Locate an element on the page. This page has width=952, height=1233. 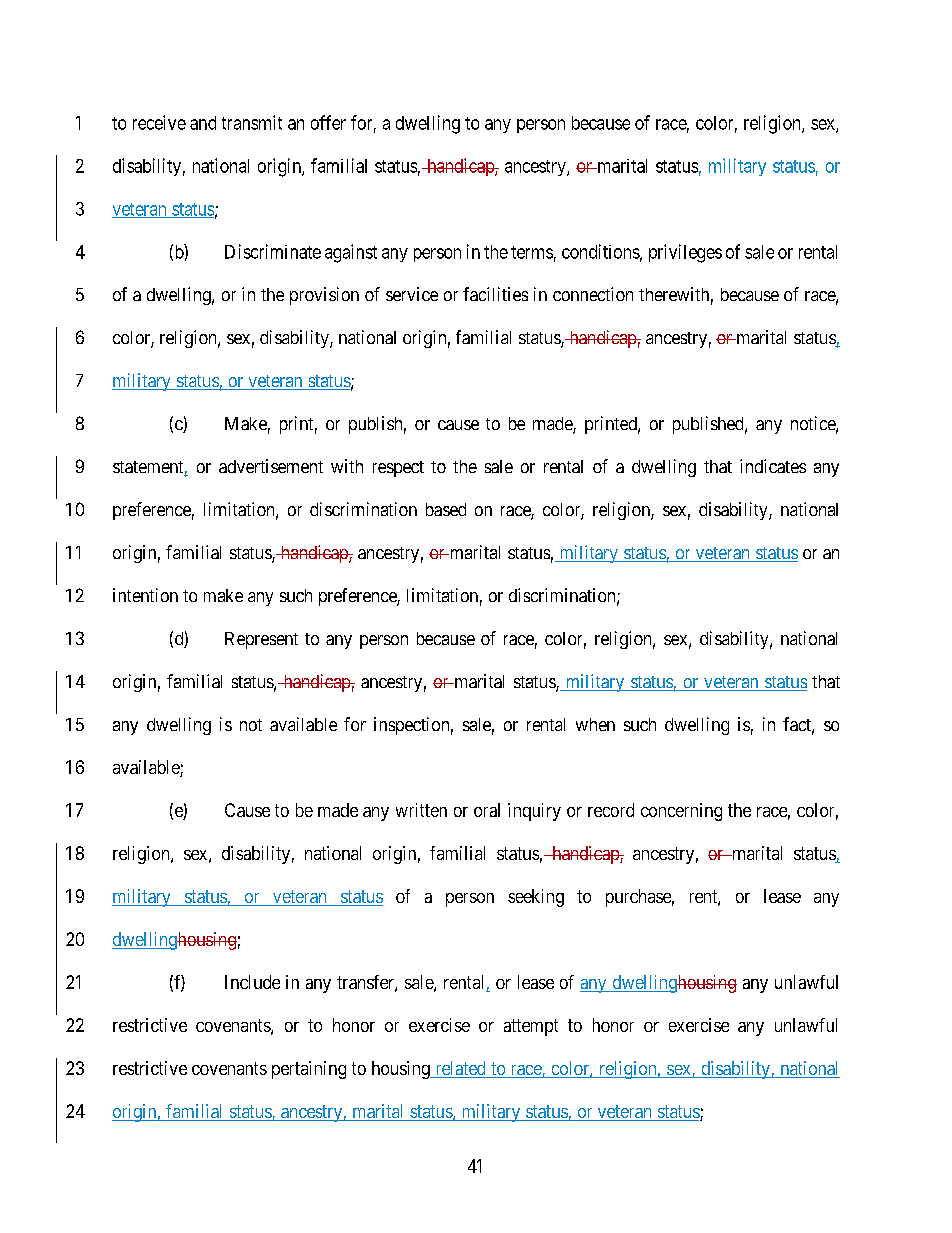
attempt is located at coordinates (531, 1027).
